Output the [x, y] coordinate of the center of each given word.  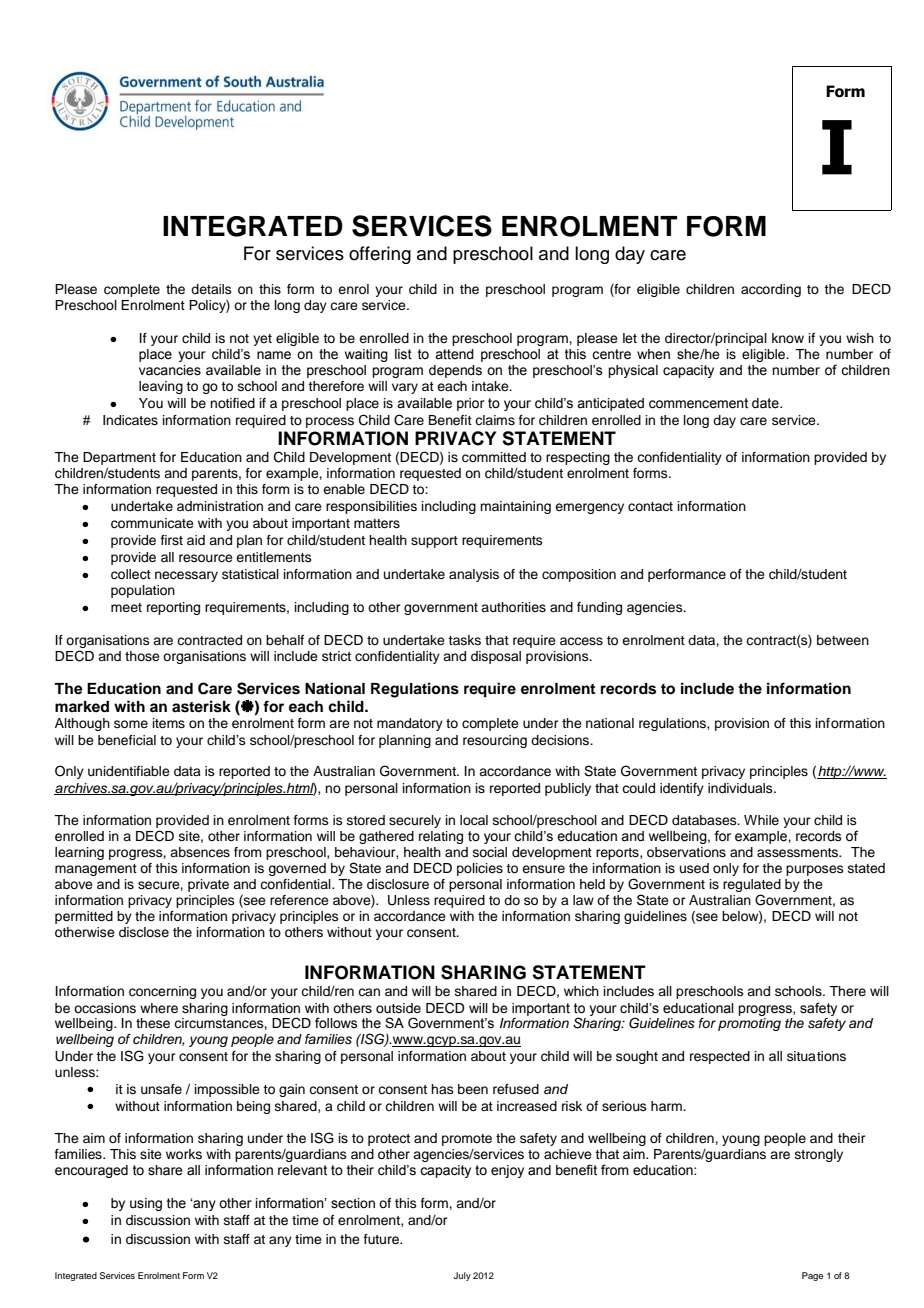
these [153, 1023]
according [771, 290]
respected [720, 1057]
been [473, 1089]
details [211, 289]
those [142, 656]
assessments [799, 852]
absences [200, 852]
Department [119, 458]
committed [494, 457]
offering [380, 255]
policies [480, 869]
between [843, 640]
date [766, 403]
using [146, 1204]
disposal [496, 657]
